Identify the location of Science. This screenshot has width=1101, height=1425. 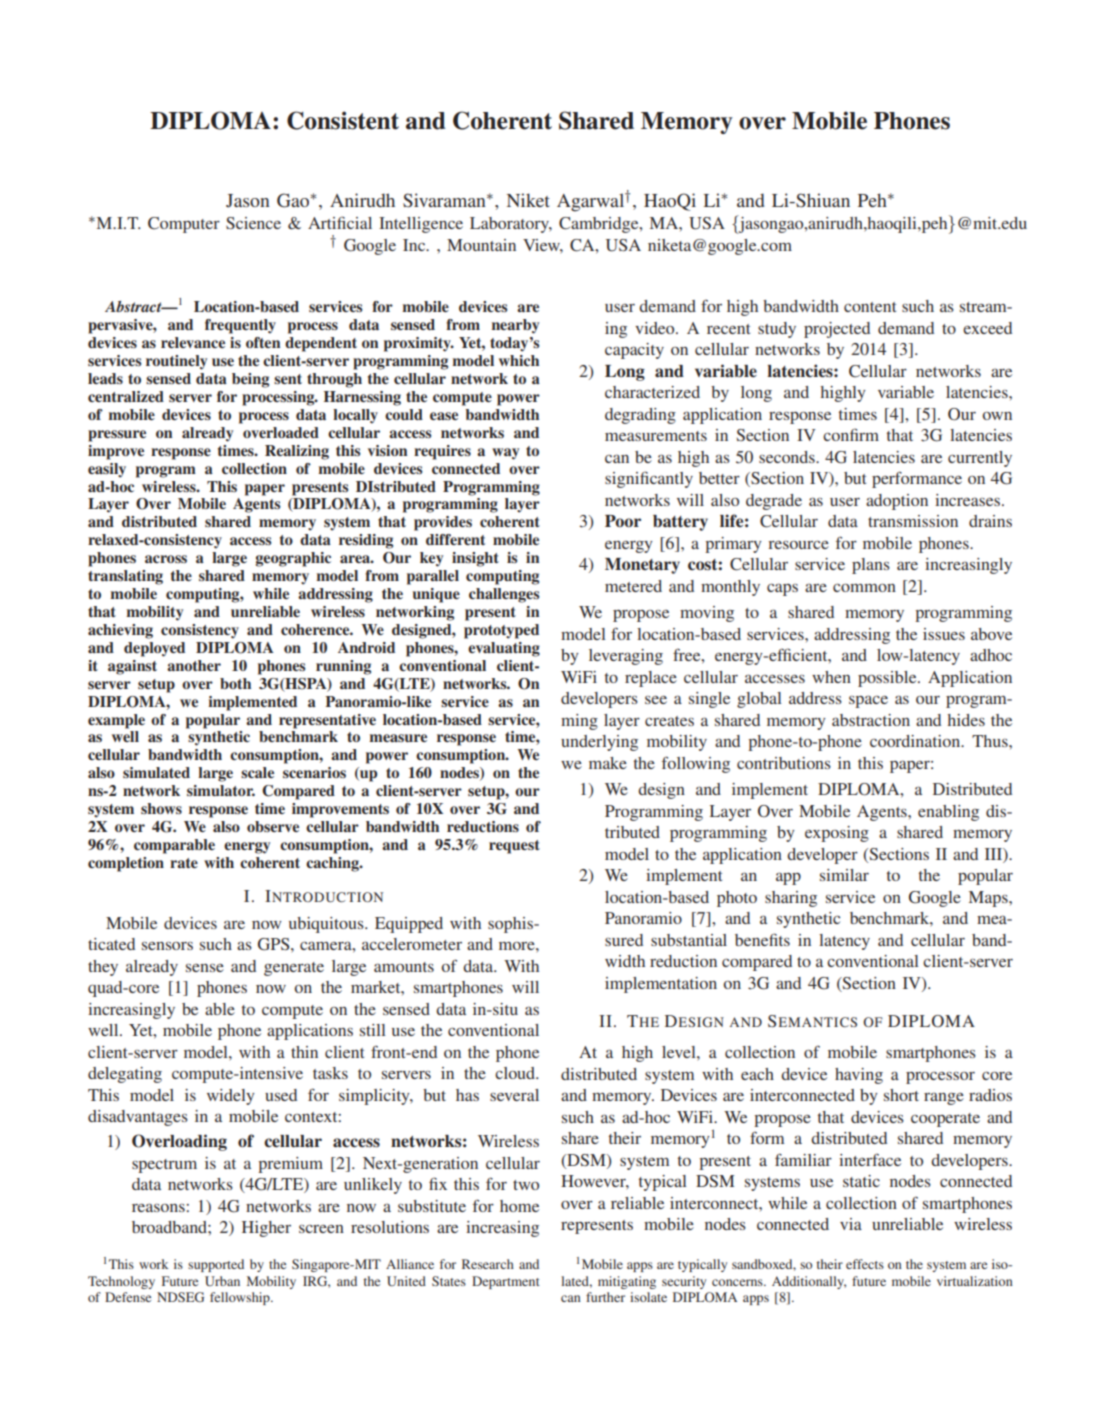
(253, 223).
